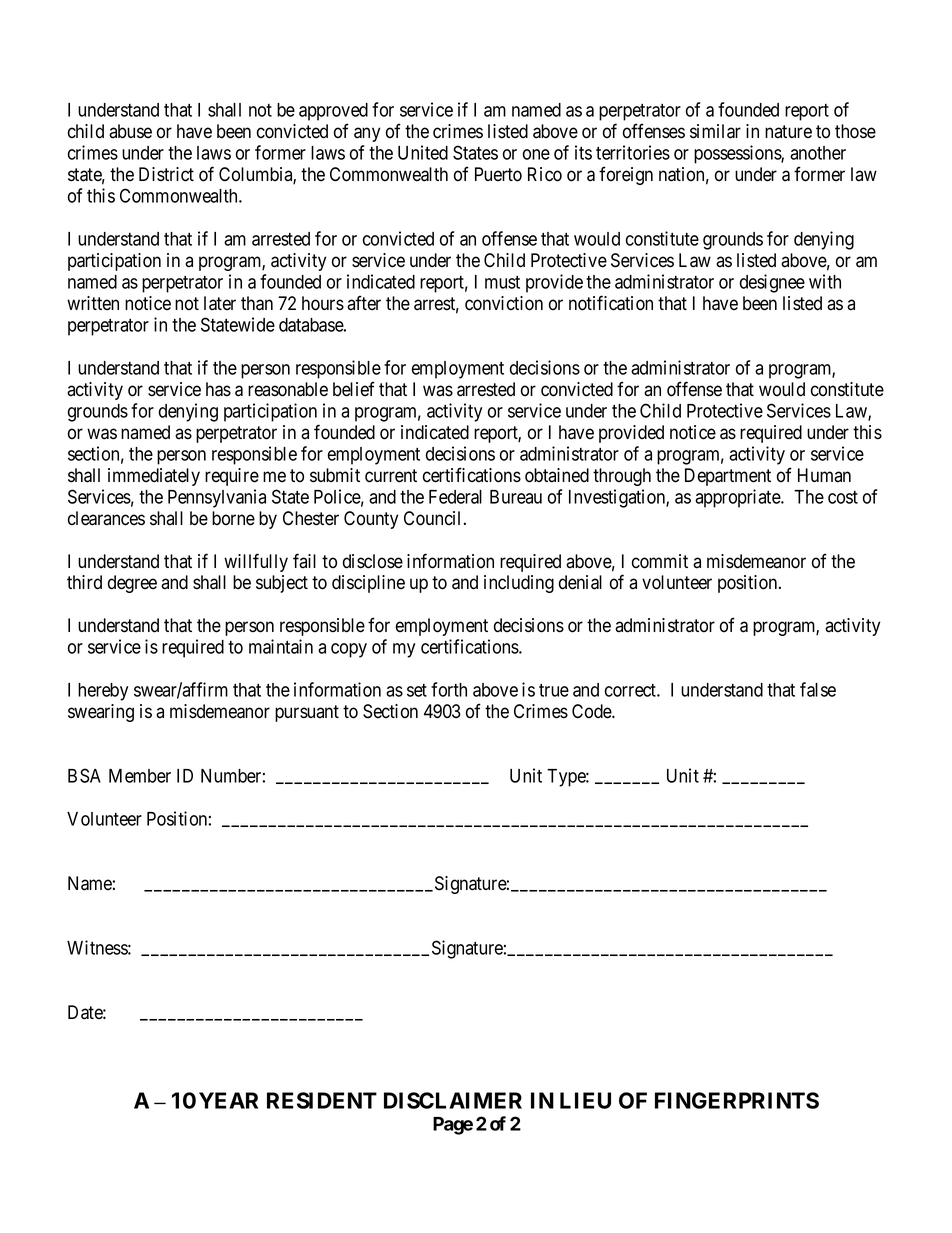 The width and height of the image is (952, 1233). I want to click on Code, so click(592, 711).
